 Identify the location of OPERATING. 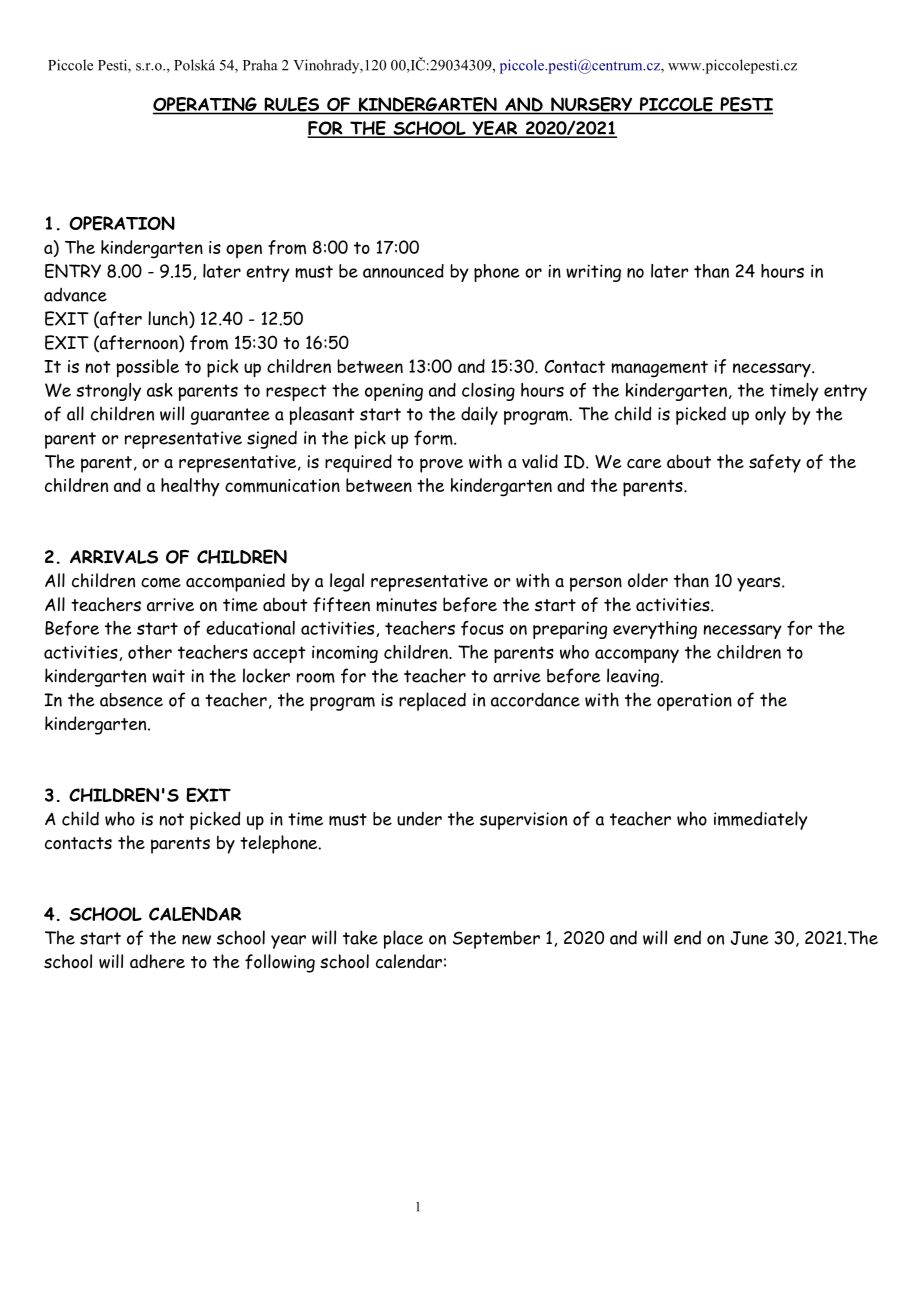
(206, 105).
